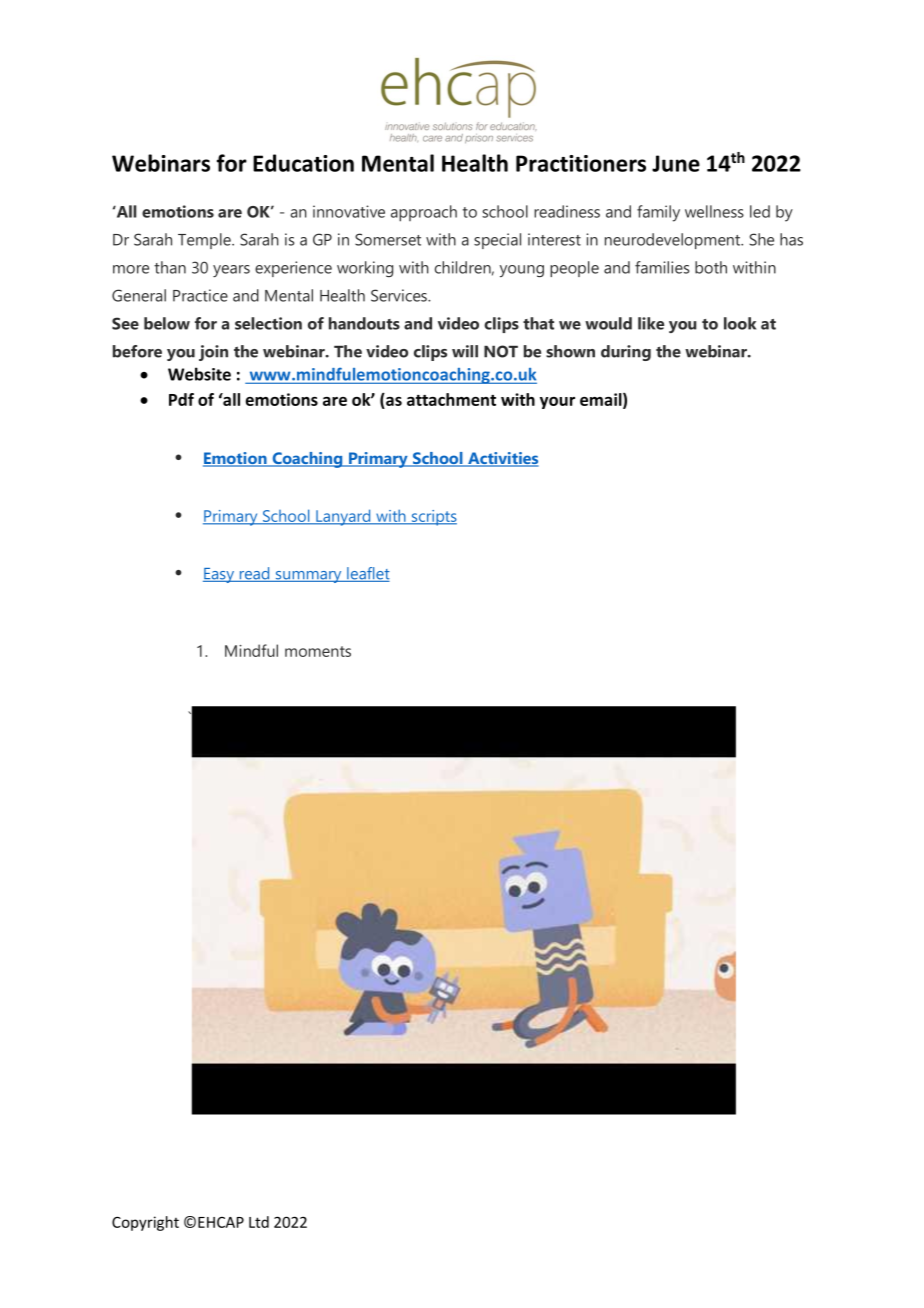  What do you see at coordinates (205, 241) in the screenshot?
I see `Temple` at bounding box center [205, 241].
